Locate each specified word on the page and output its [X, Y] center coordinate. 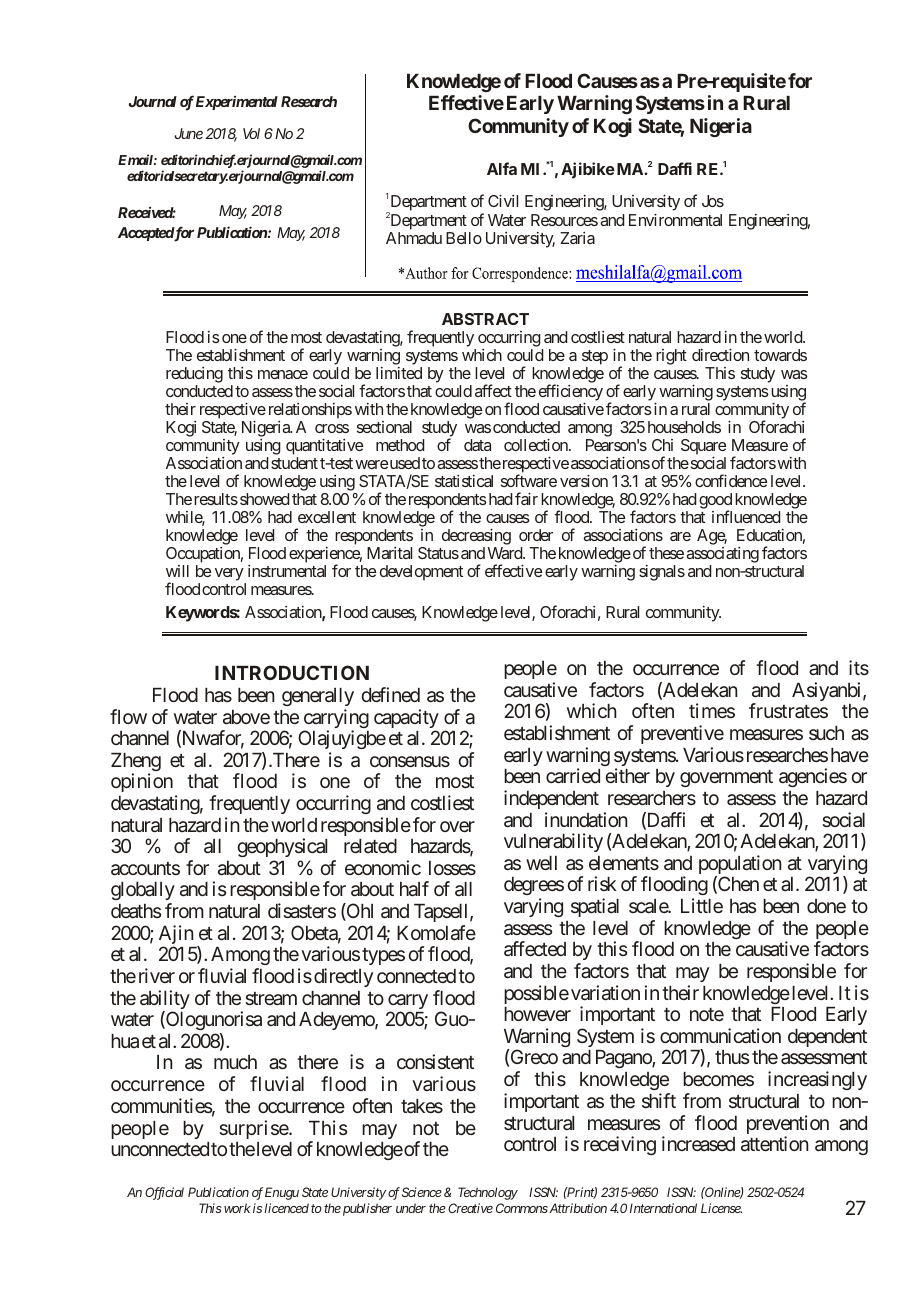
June [188, 133]
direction [720, 354]
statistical [464, 481]
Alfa [502, 168]
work [236, 1208]
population [740, 866]
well [541, 863]
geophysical [282, 847]
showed [265, 499]
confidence [731, 480]
